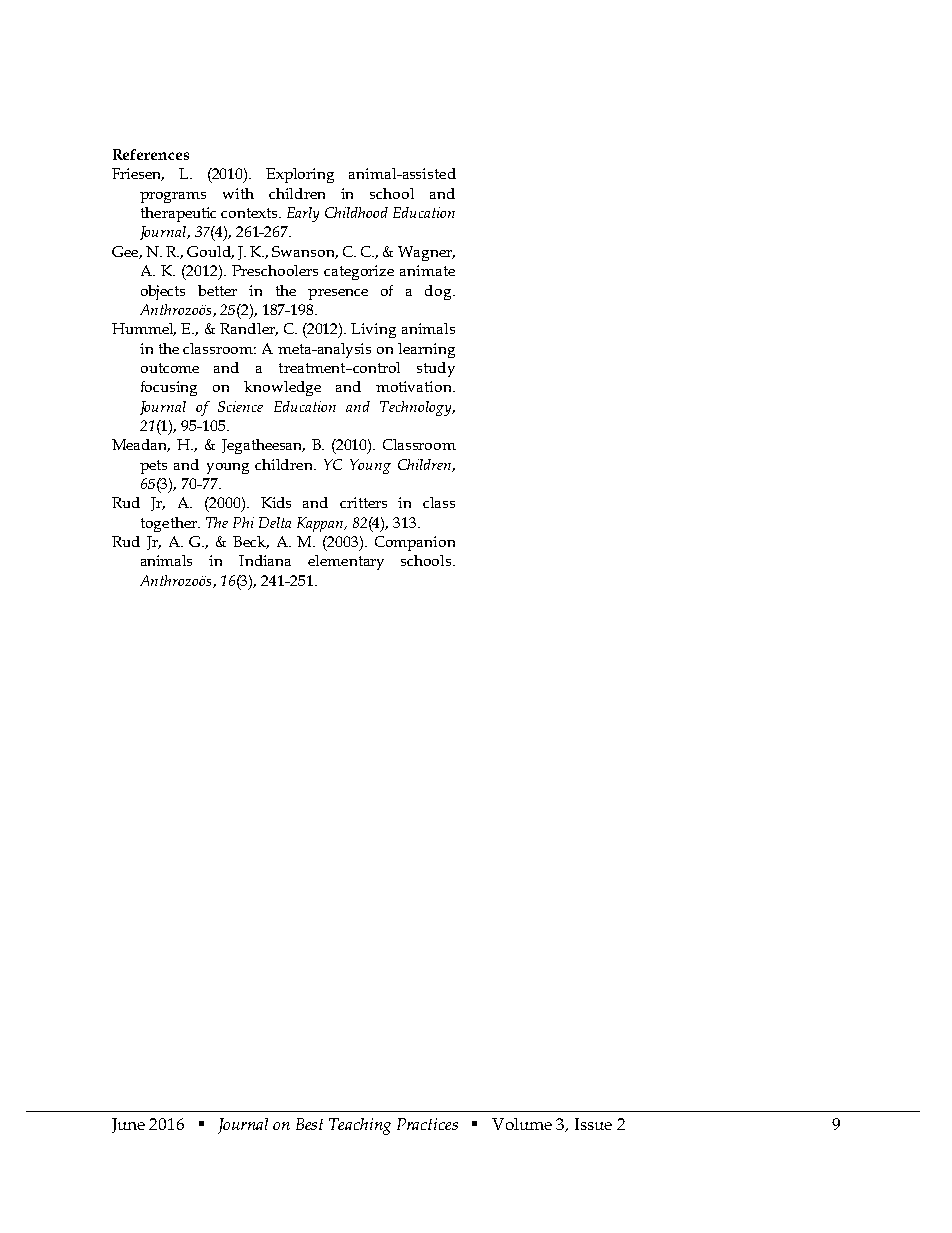  What do you see at coordinates (128, 1125) in the document?
I see `June` at bounding box center [128, 1125].
